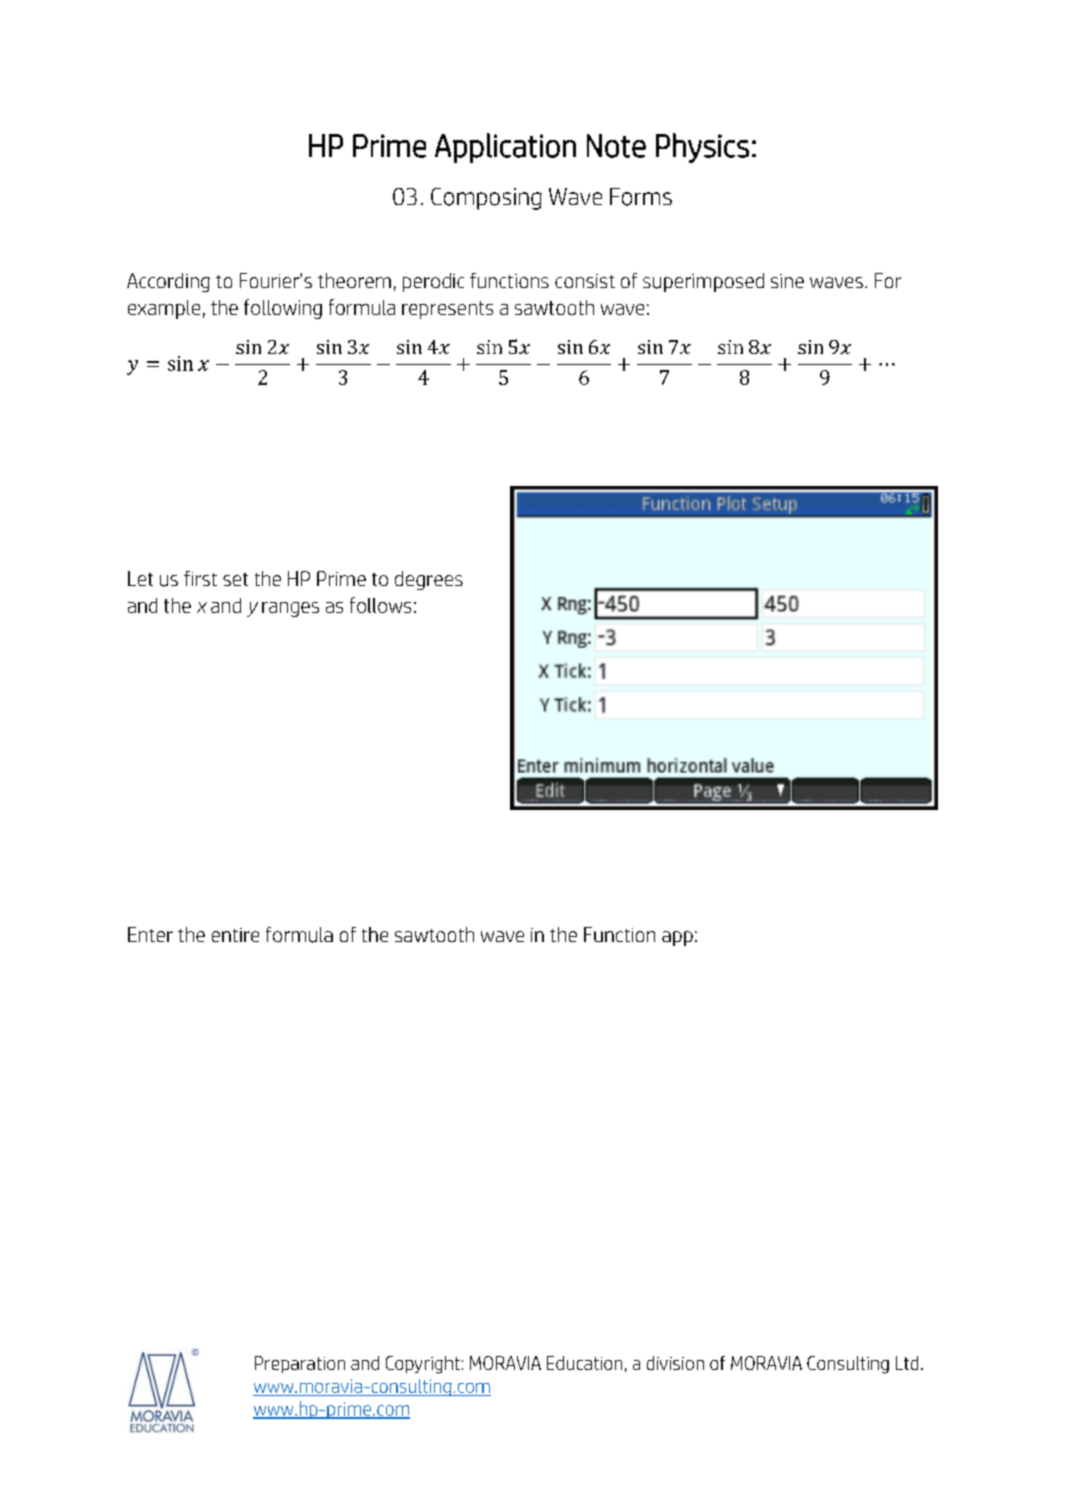 The width and height of the screenshot is (1065, 1506). Describe the element at coordinates (907, 1363) in the screenshot. I see `Ltd` at that location.
